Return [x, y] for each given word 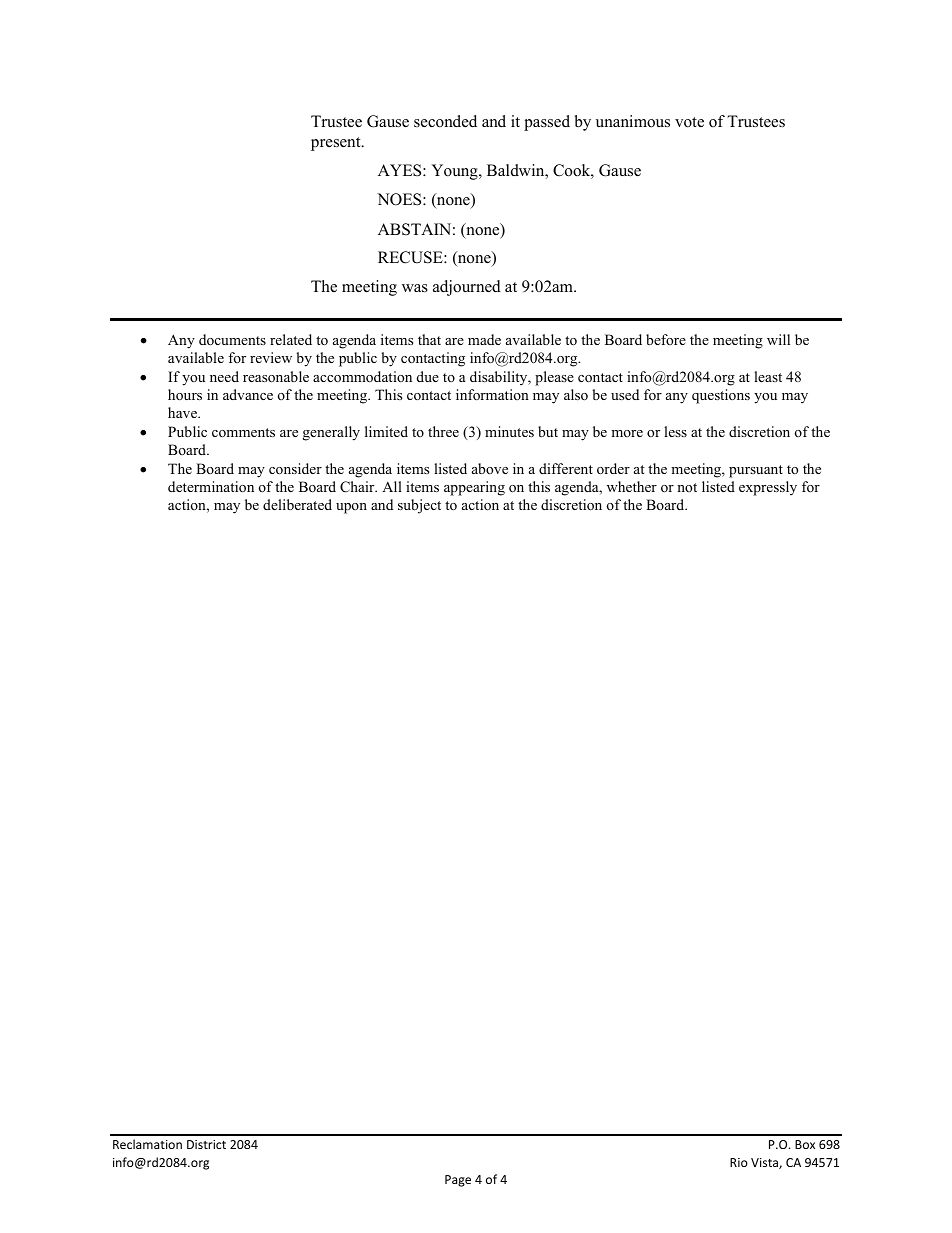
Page [458, 1181]
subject [419, 506]
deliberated [297, 504]
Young [455, 172]
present [337, 144]
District [206, 1144]
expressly [768, 488]
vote [689, 122]
